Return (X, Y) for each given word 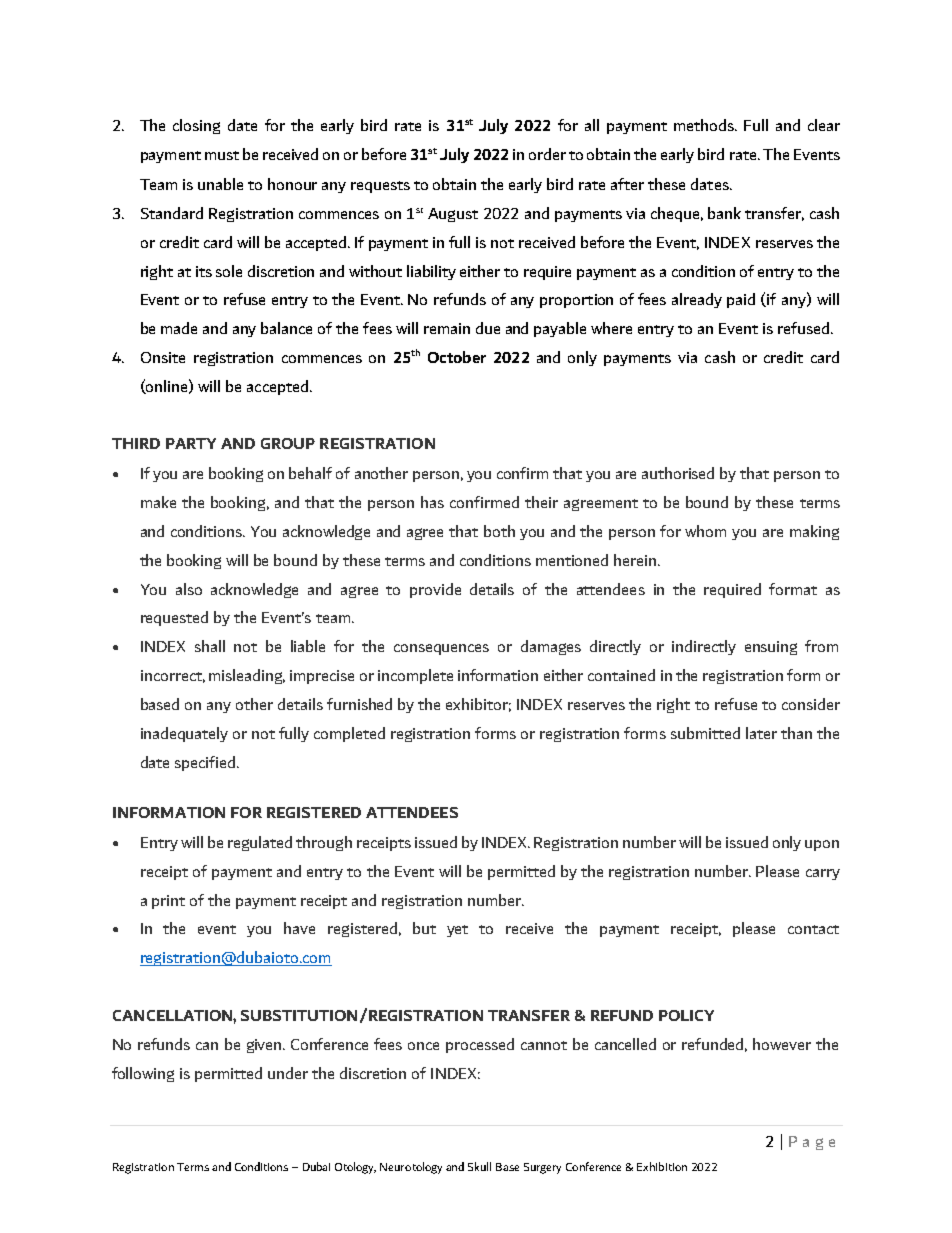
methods (705, 125)
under (288, 1073)
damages (551, 647)
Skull (479, 1166)
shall (210, 646)
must (222, 155)
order (547, 154)
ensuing (771, 648)
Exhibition (662, 1166)
